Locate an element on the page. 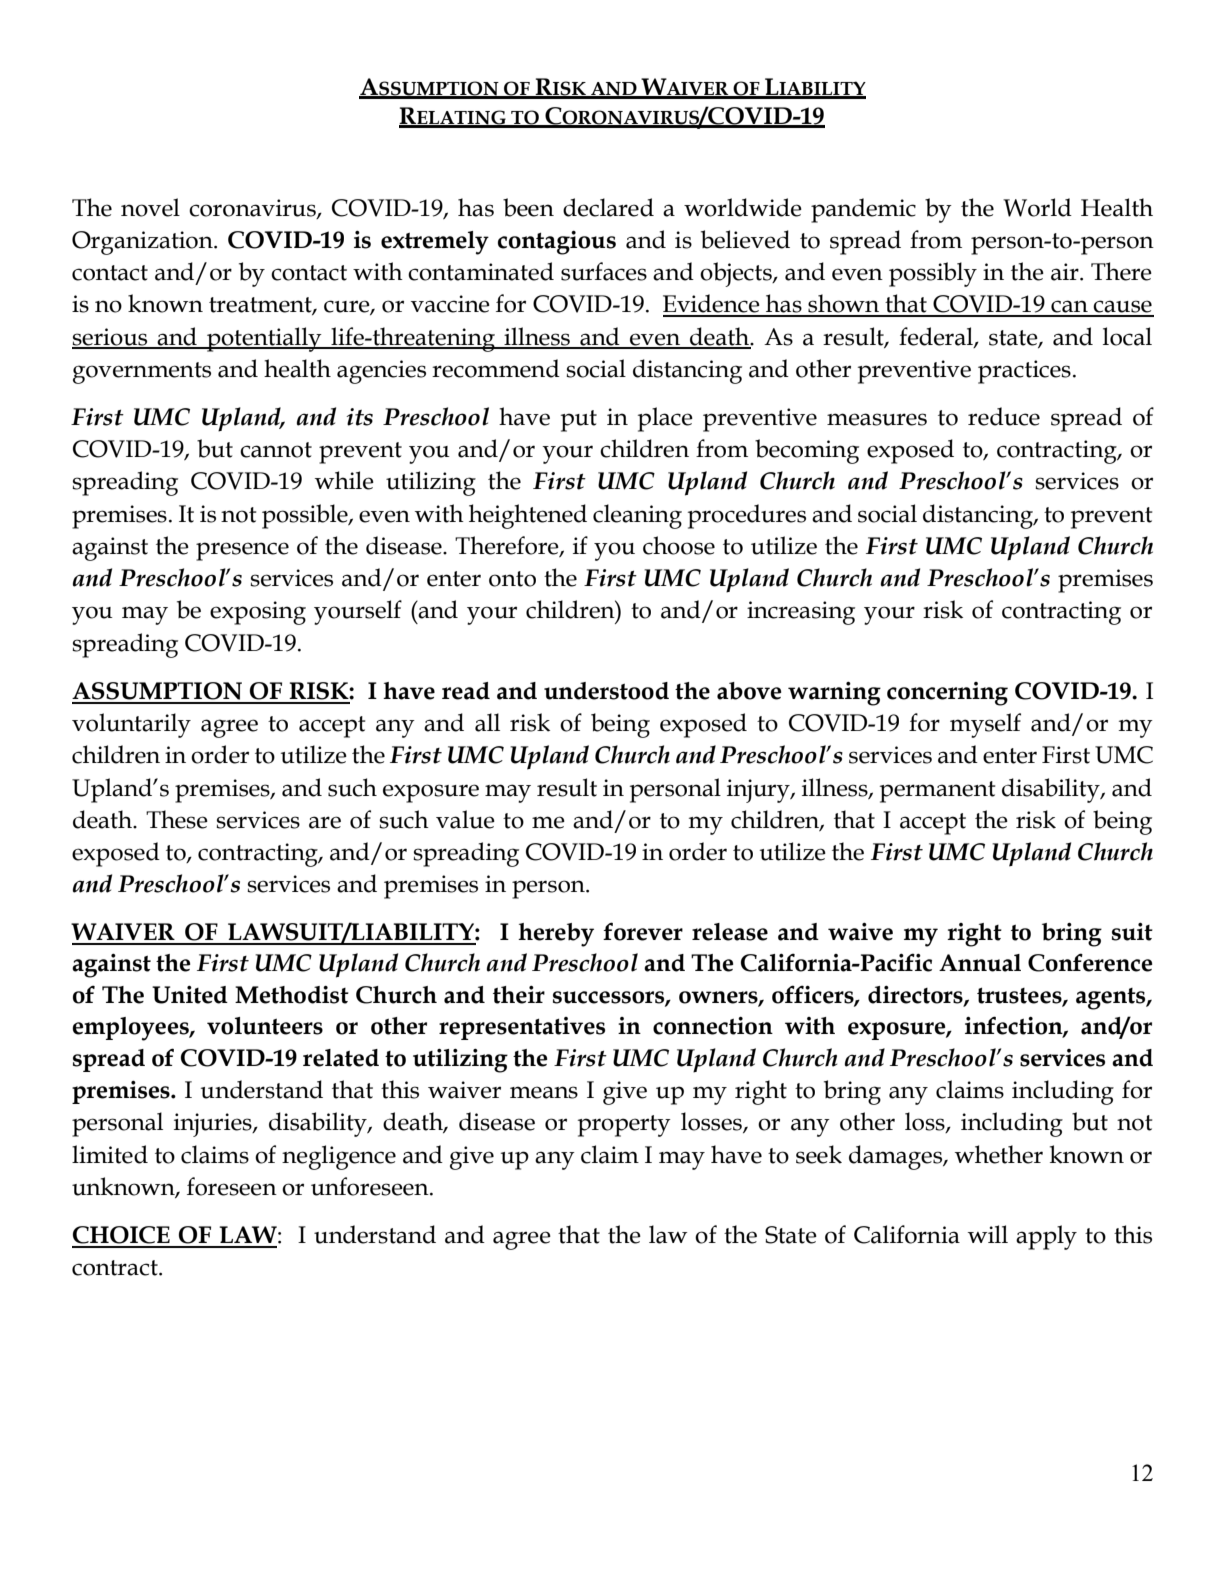  Organization is located at coordinates (143, 243).
